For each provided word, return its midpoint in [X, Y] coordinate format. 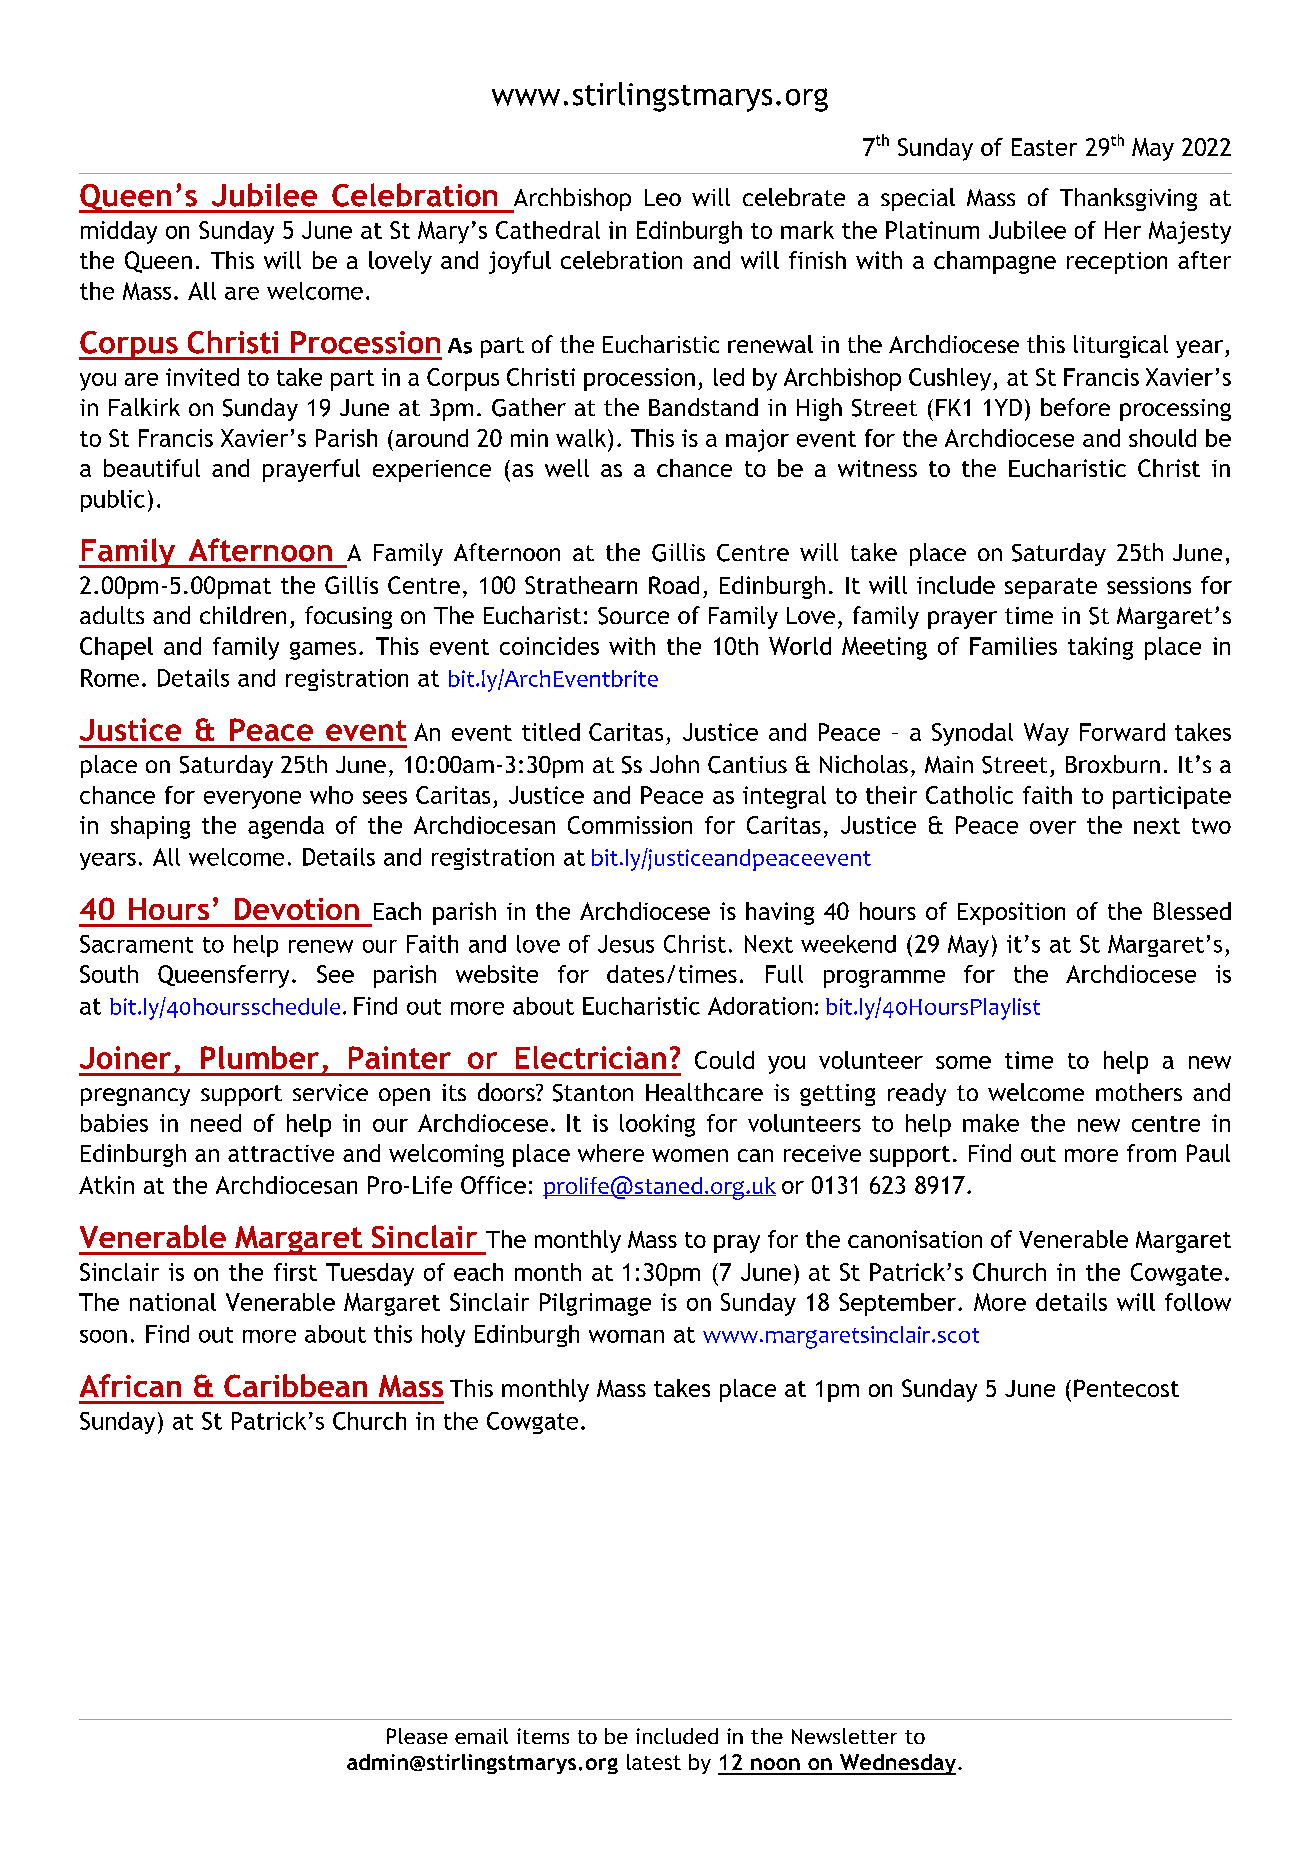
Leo [663, 197]
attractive [281, 1153]
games [323, 651]
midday [119, 232]
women [690, 1155]
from [1151, 1153]
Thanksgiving [1128, 199]
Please [417, 1736]
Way [1046, 734]
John [674, 764]
